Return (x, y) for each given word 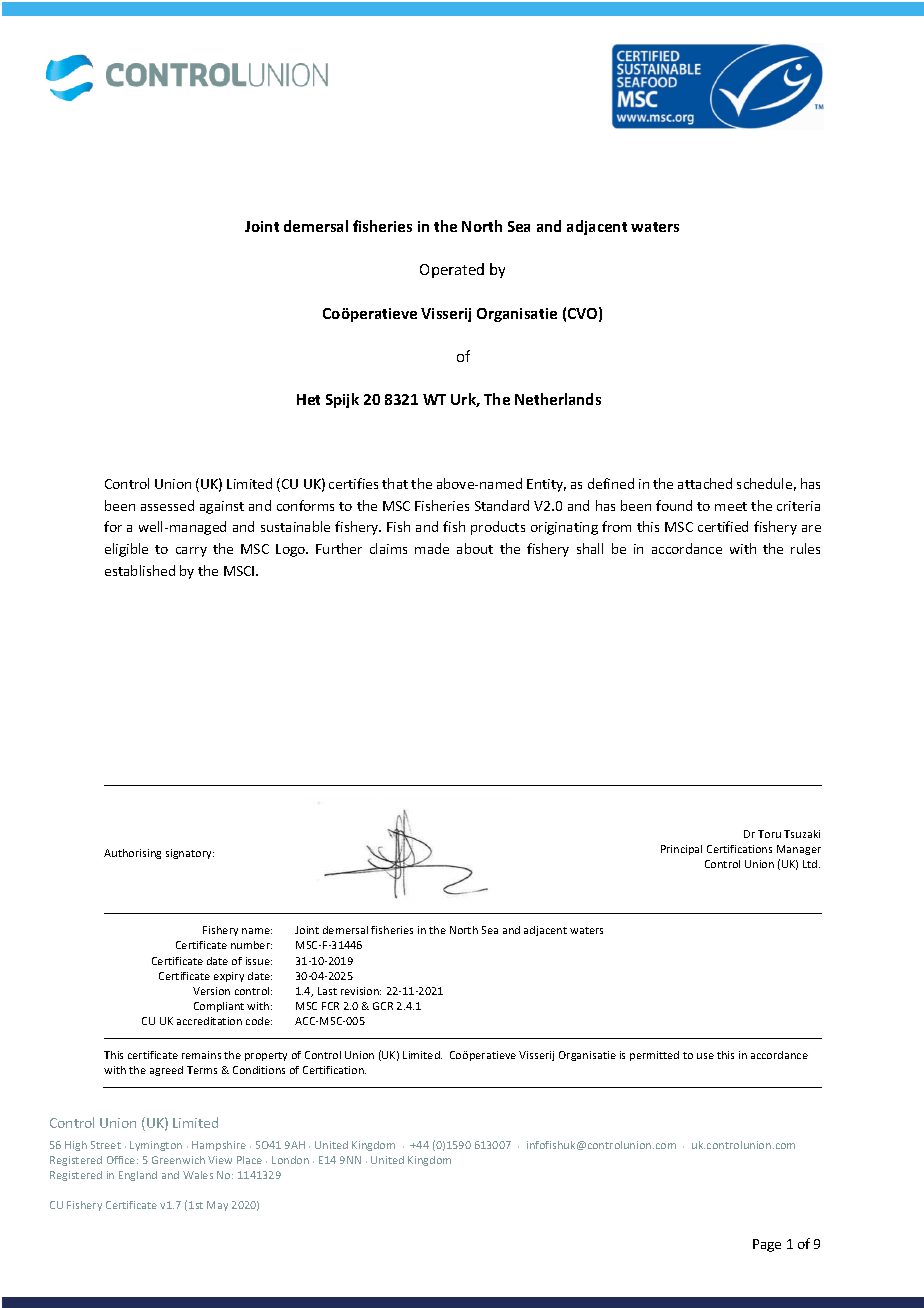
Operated (452, 270)
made (432, 548)
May (217, 1206)
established (140, 570)
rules (805, 548)
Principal (681, 850)
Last (327, 991)
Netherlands (558, 399)
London (290, 1160)
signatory (190, 854)
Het (308, 399)
